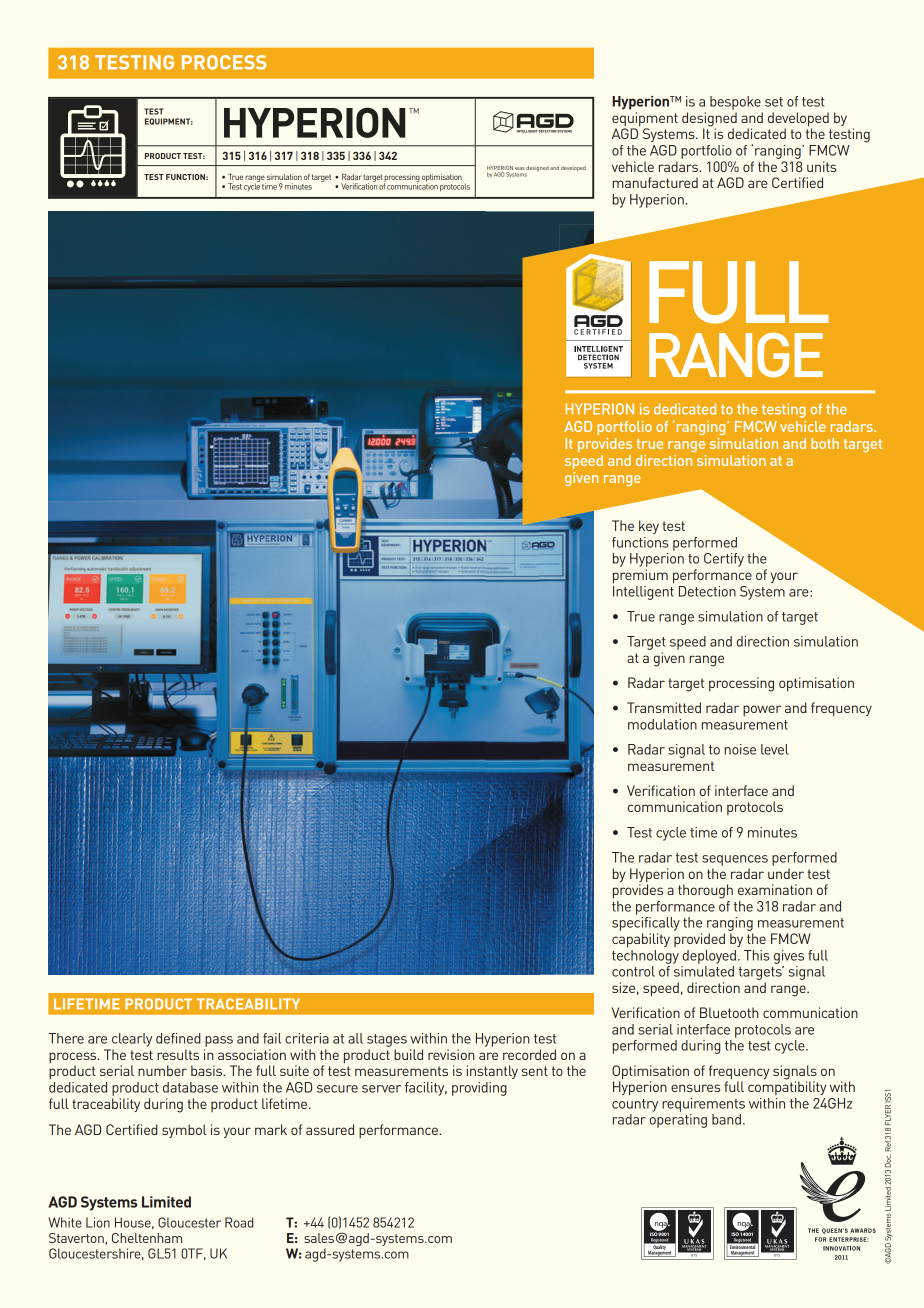 The width and height of the image is (924, 1308). What do you see at coordinates (178, 1038) in the image?
I see `defined` at bounding box center [178, 1038].
